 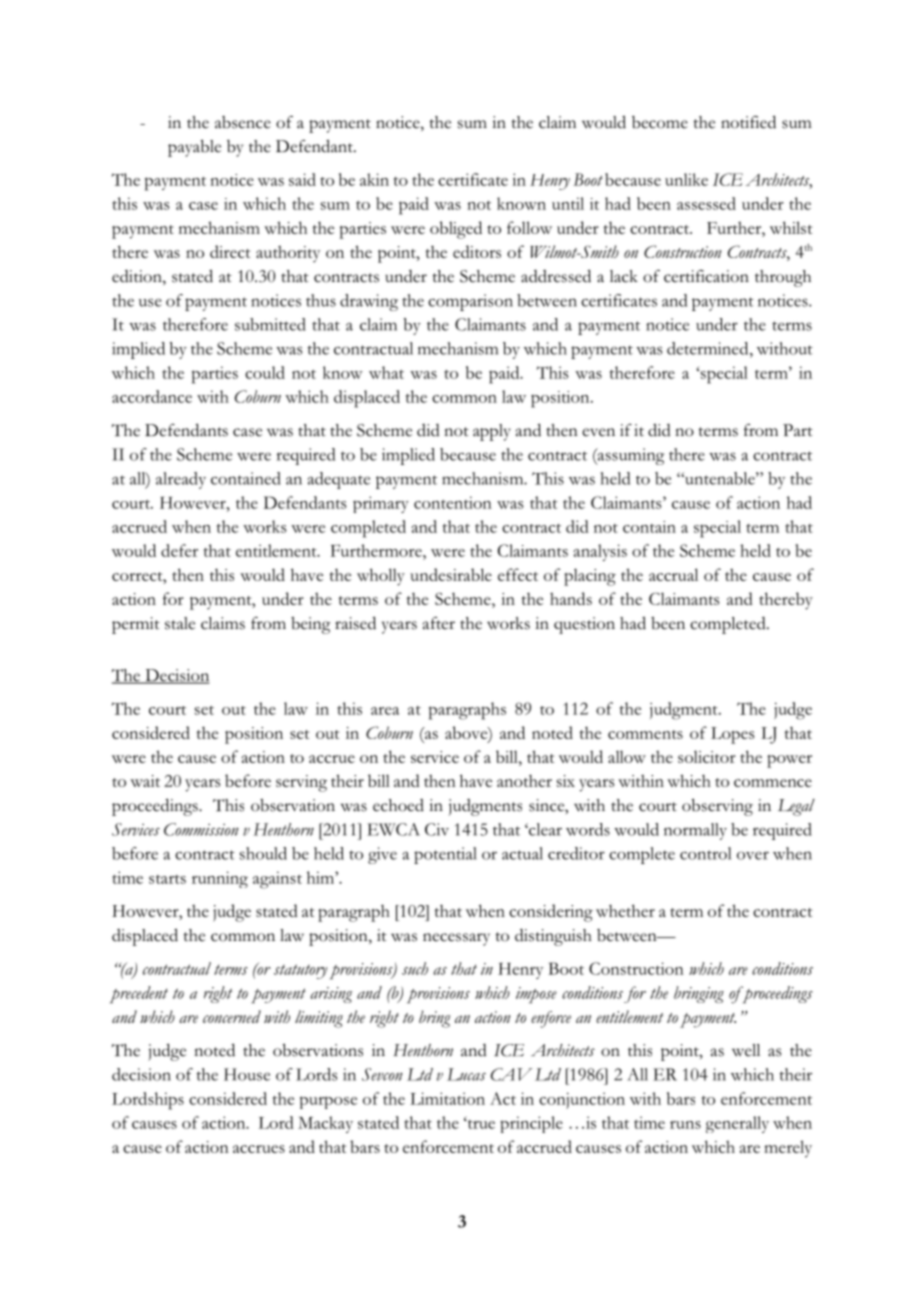 I want to click on accrual, so click(x=673, y=574).
